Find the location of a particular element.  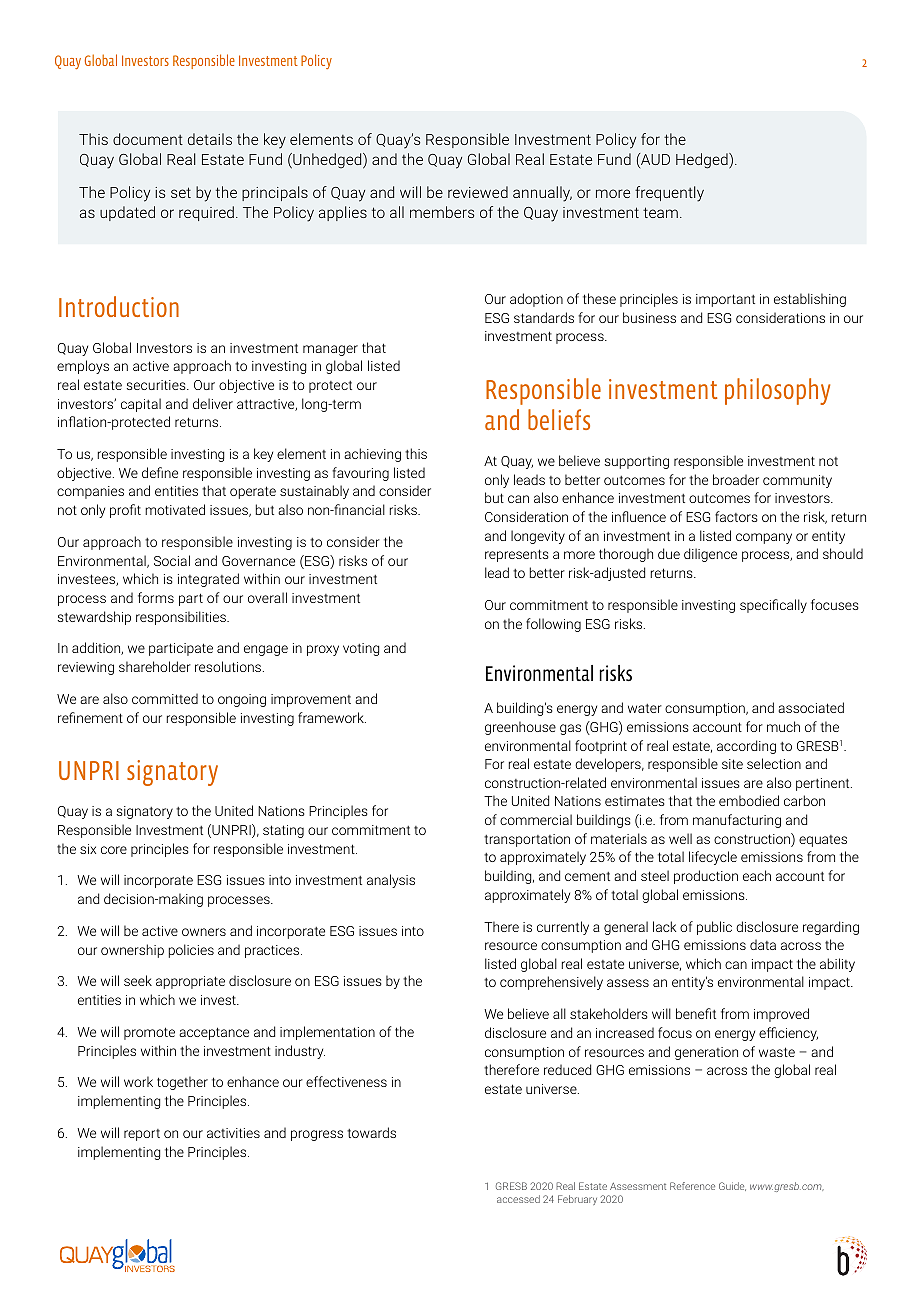

Guide is located at coordinates (732, 1186).
